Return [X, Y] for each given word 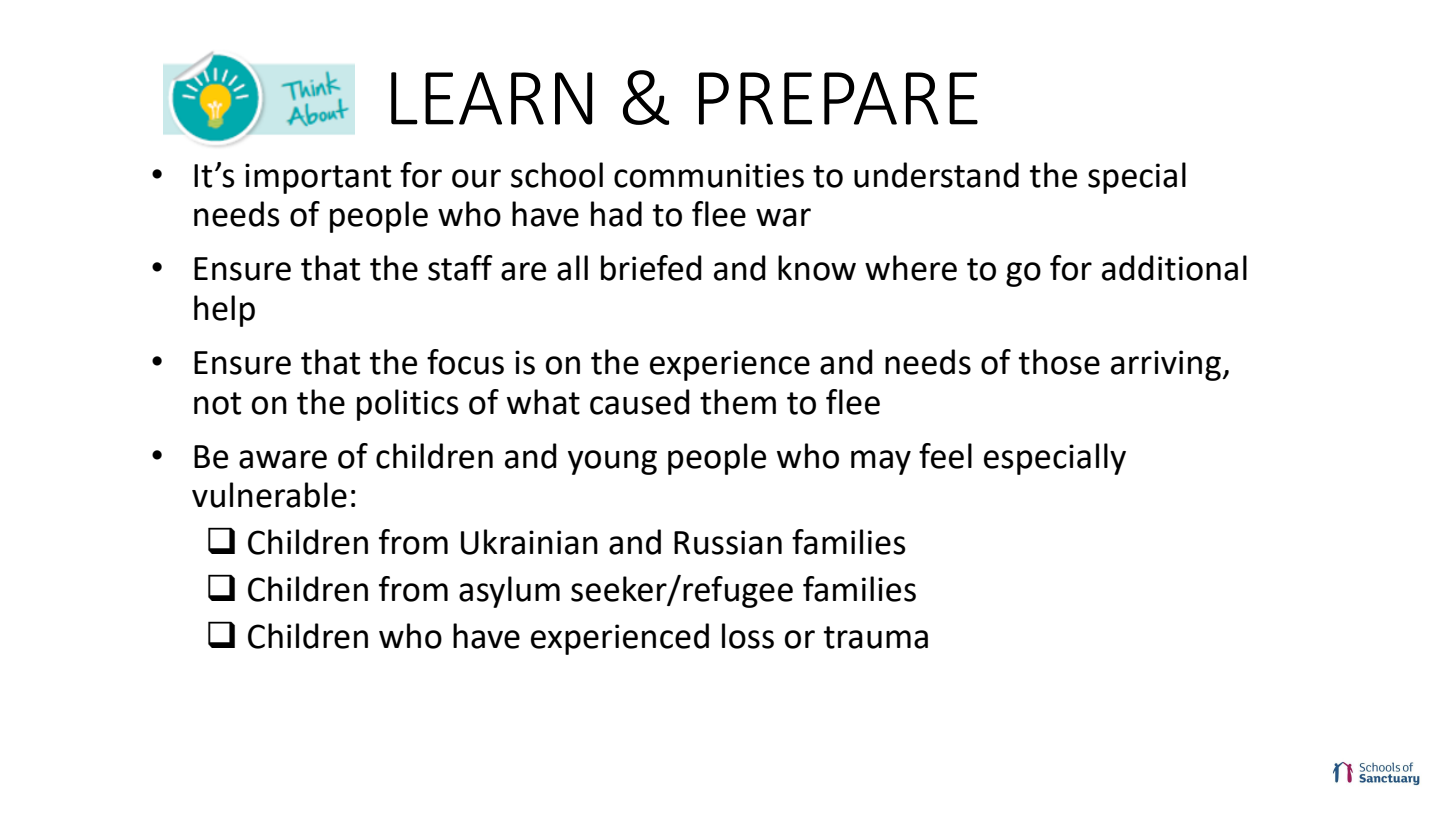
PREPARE [838, 98]
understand [936, 175]
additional [1174, 268]
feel [945, 456]
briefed [651, 268]
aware [283, 459]
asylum [509, 592]
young [612, 462]
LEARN [491, 98]
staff [460, 268]
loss [748, 636]
